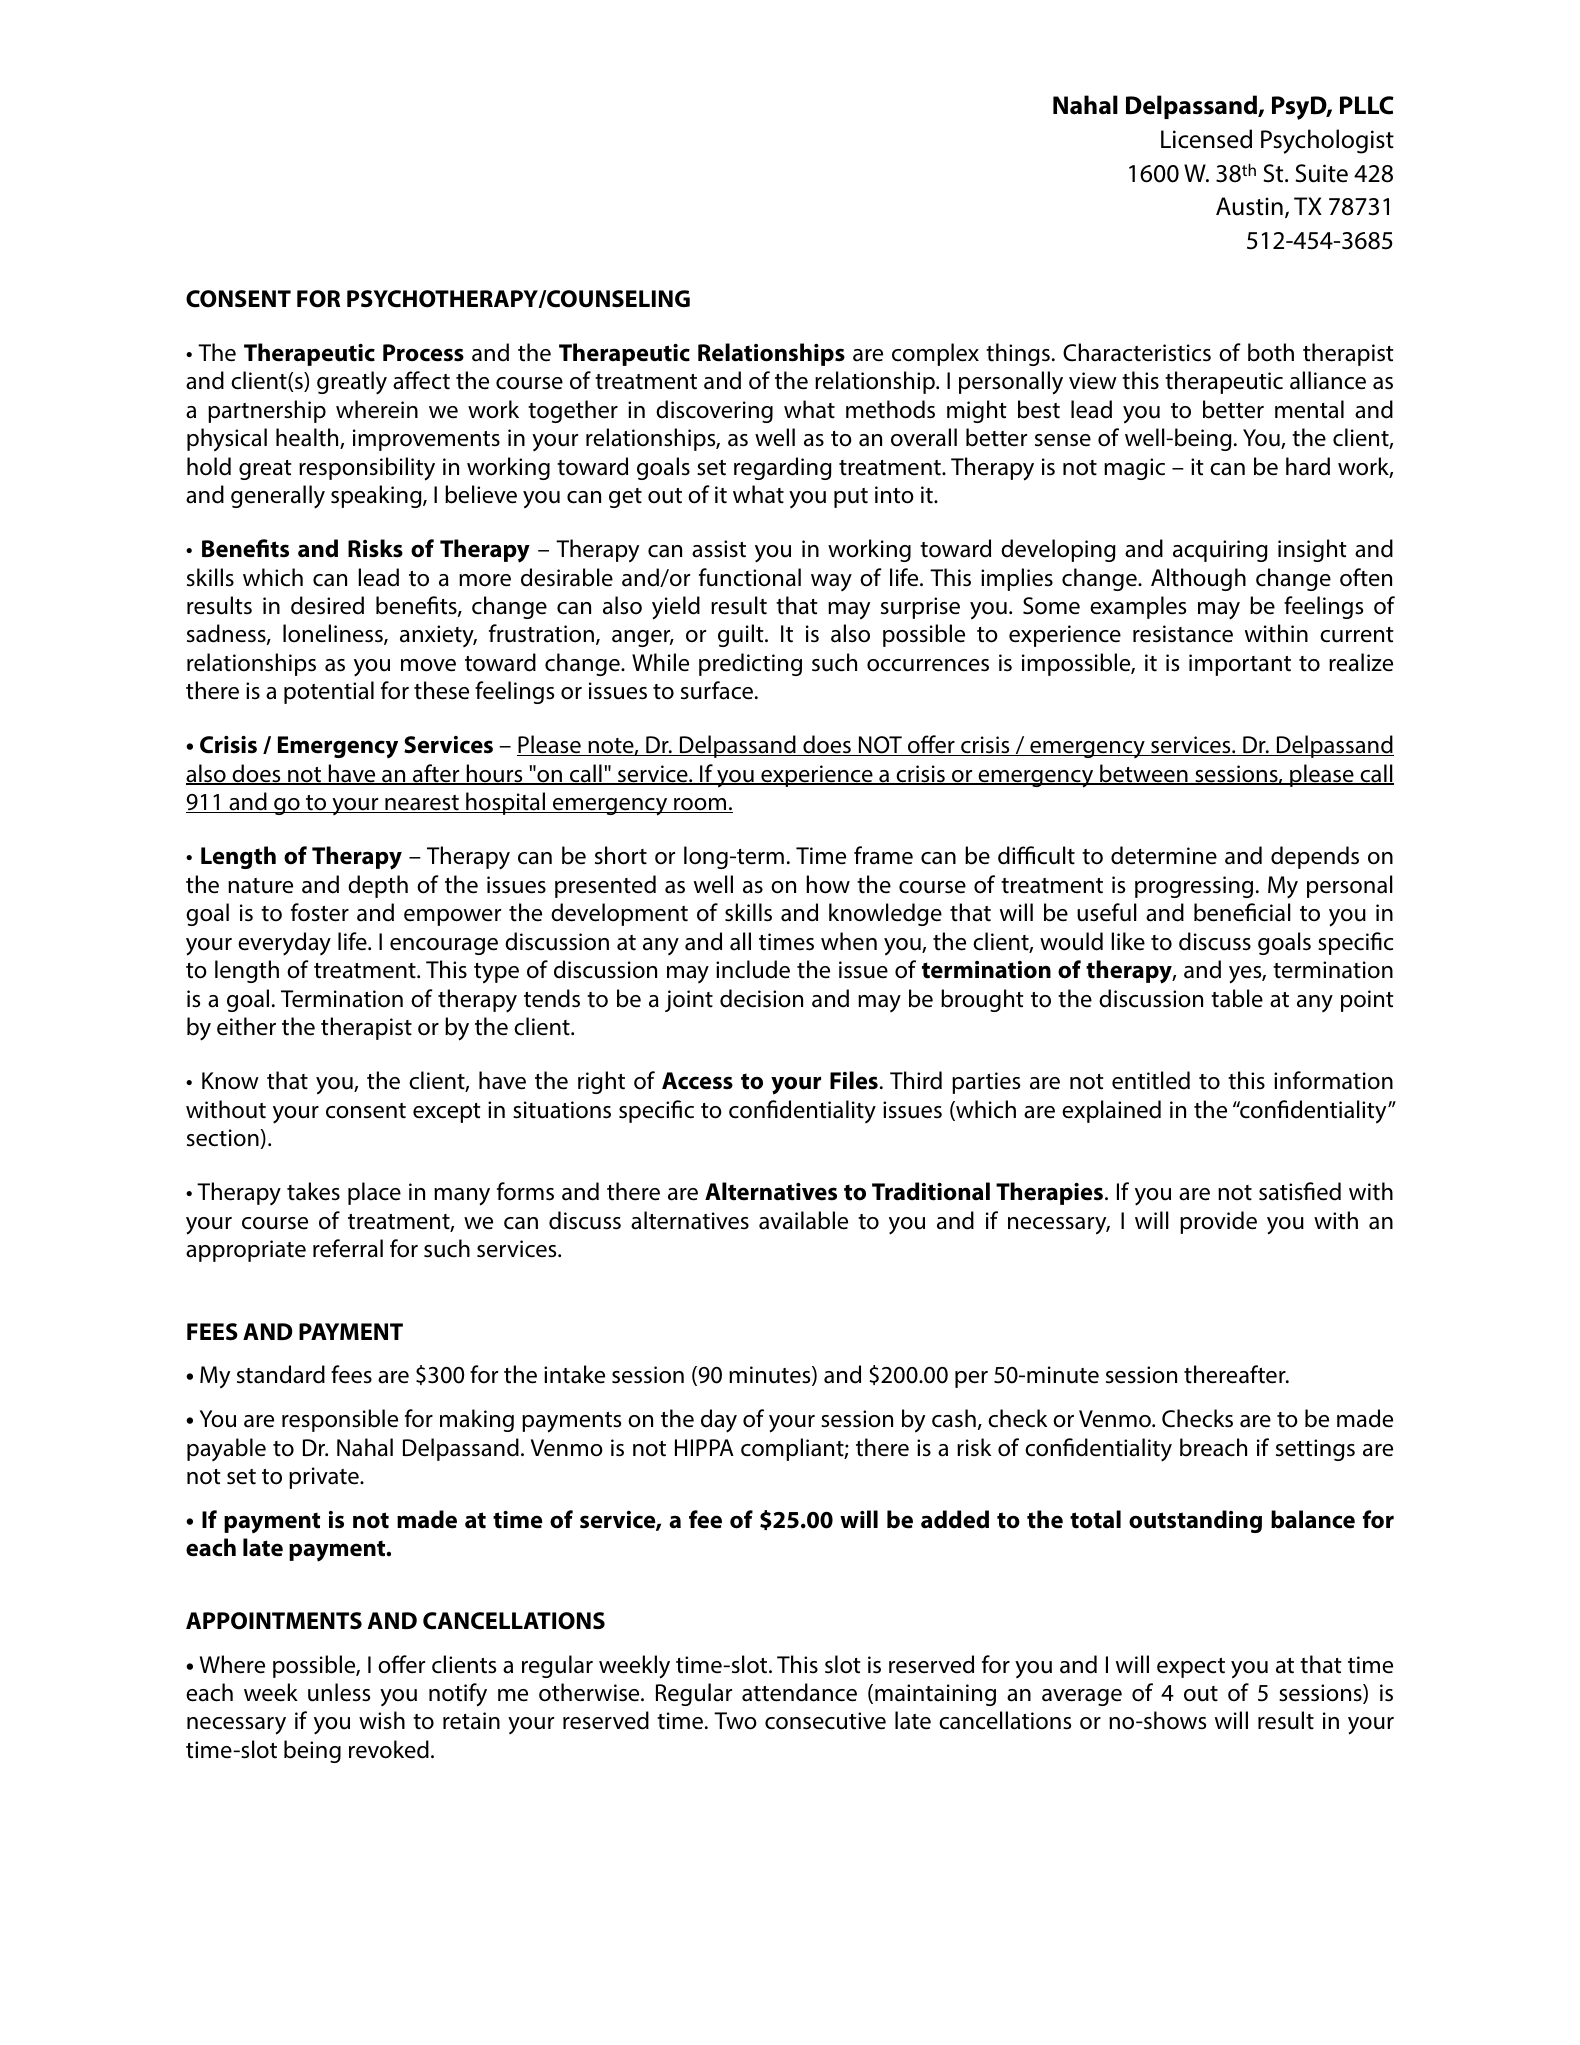 The height and width of the screenshot is (2045, 1580). Describe the element at coordinates (935, 354) in the screenshot. I see `complex` at that location.
